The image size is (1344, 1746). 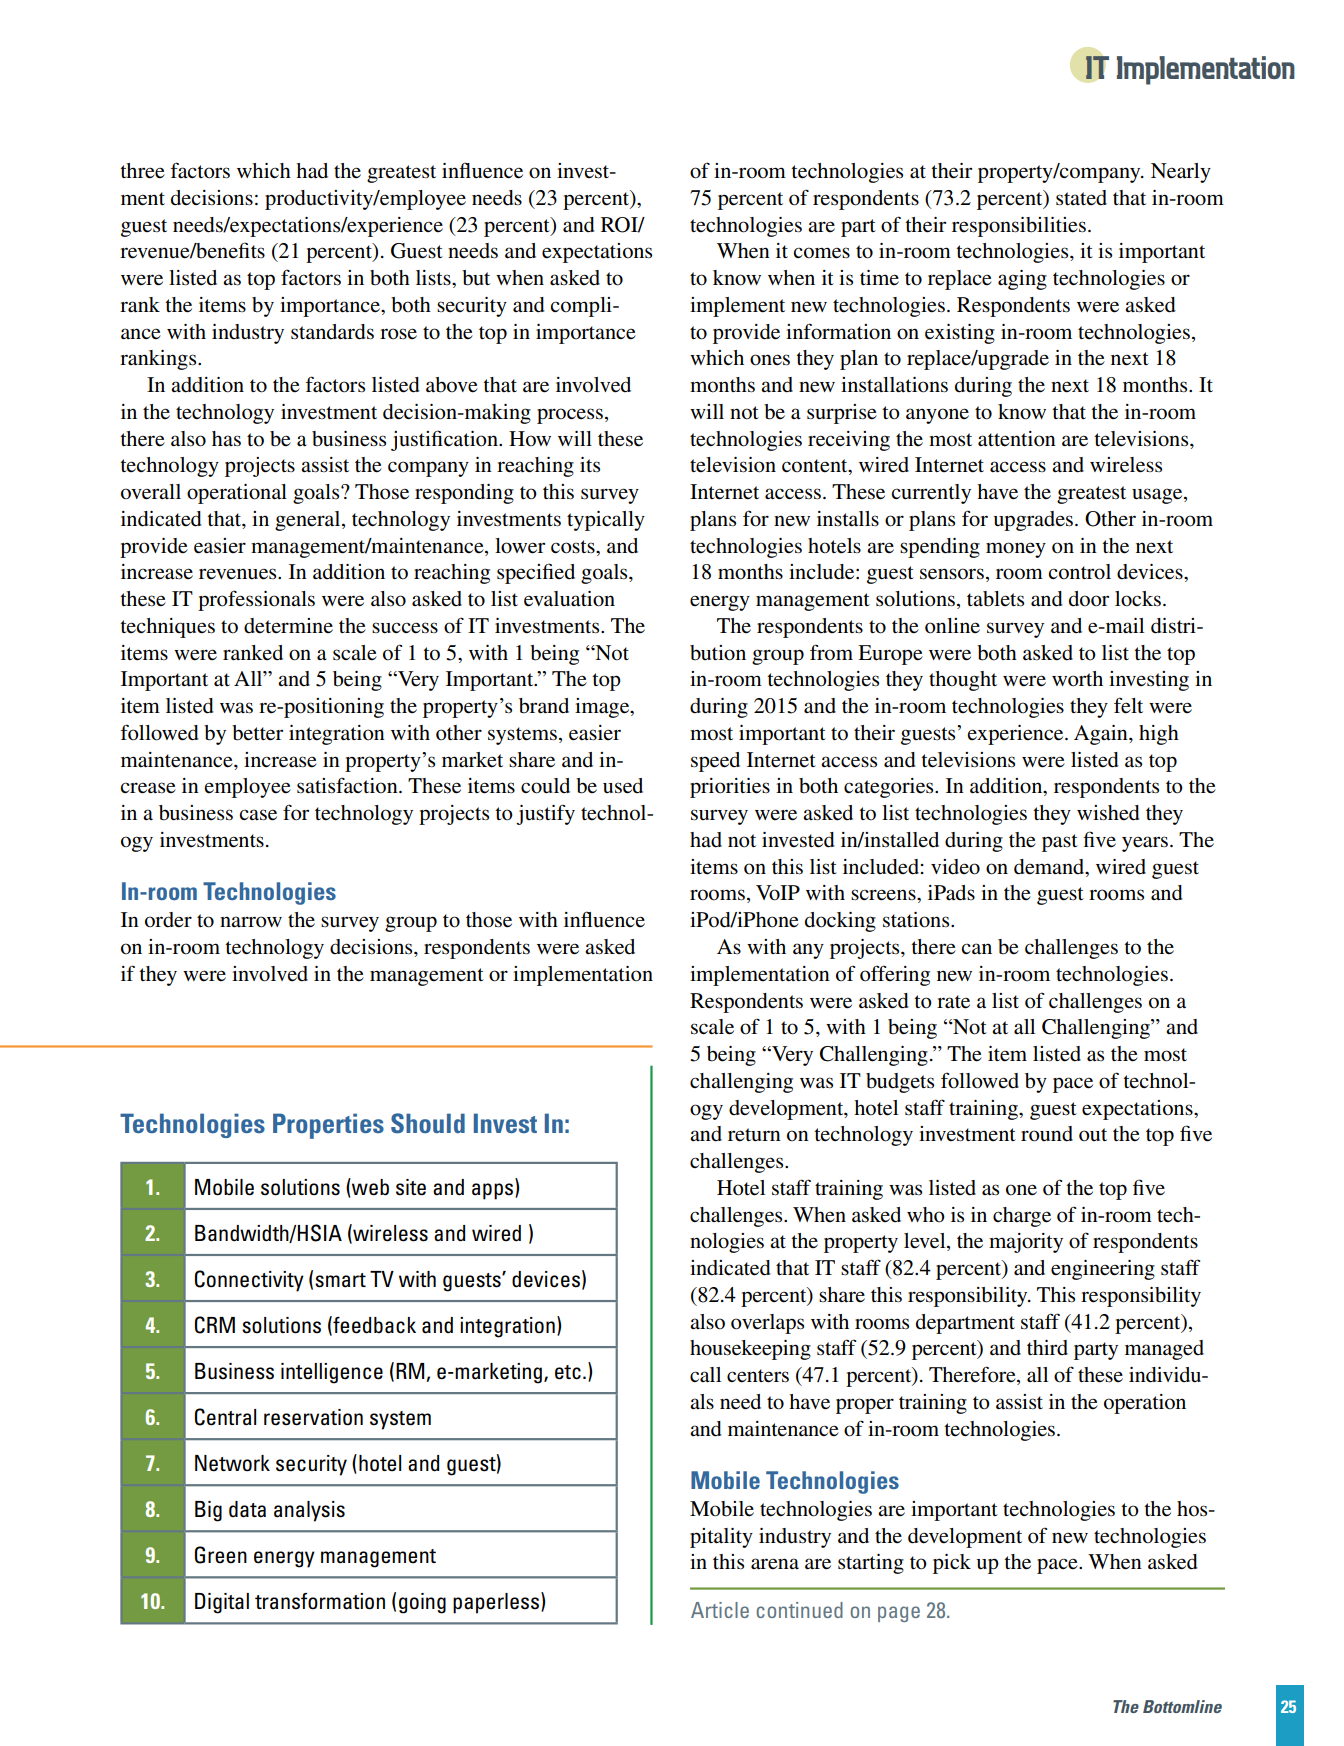 I want to click on demand, so click(x=1050, y=867).
